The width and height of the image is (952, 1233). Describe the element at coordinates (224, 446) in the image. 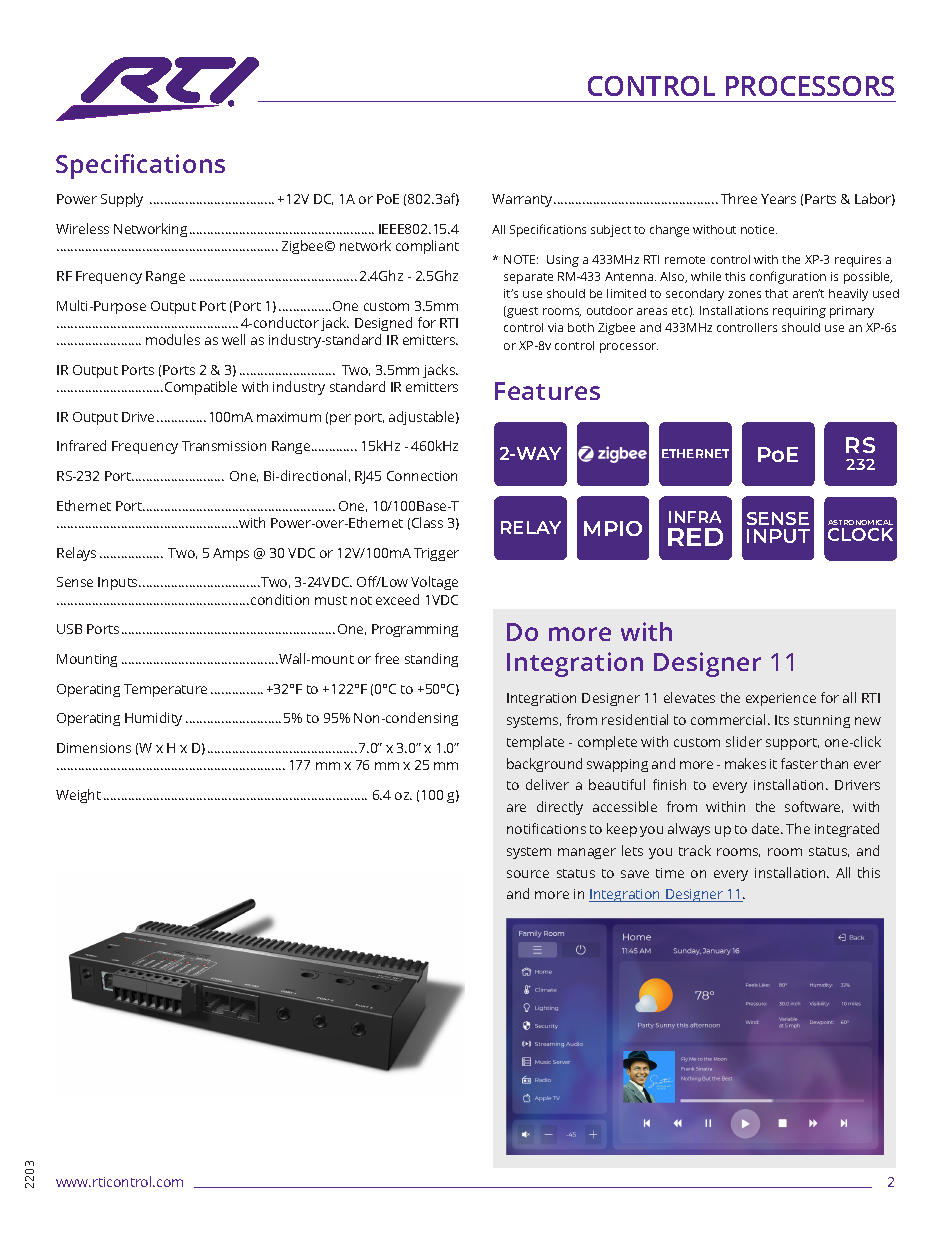

I see `Transmission` at that location.
